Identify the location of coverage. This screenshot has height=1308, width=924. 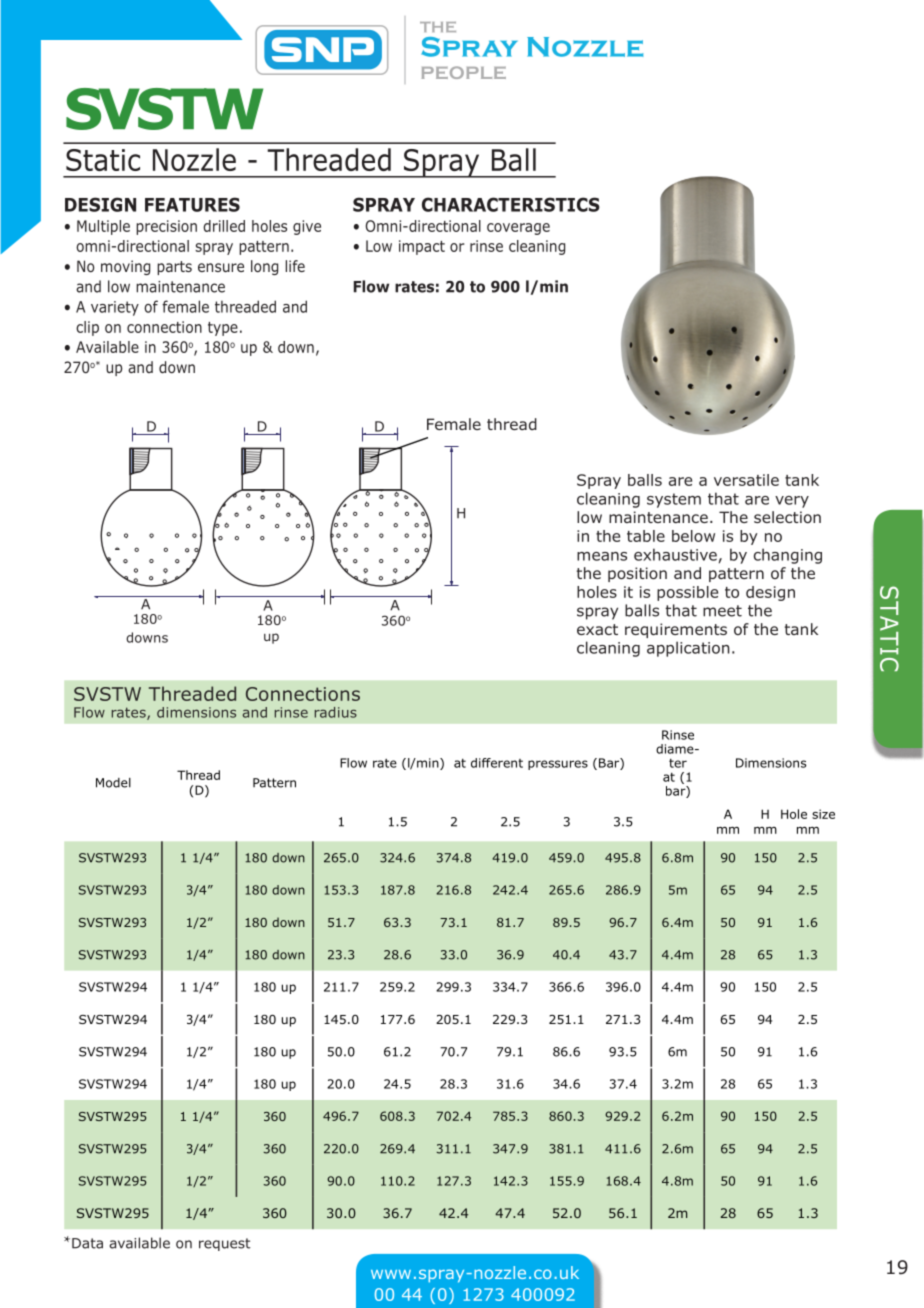
(518, 229).
